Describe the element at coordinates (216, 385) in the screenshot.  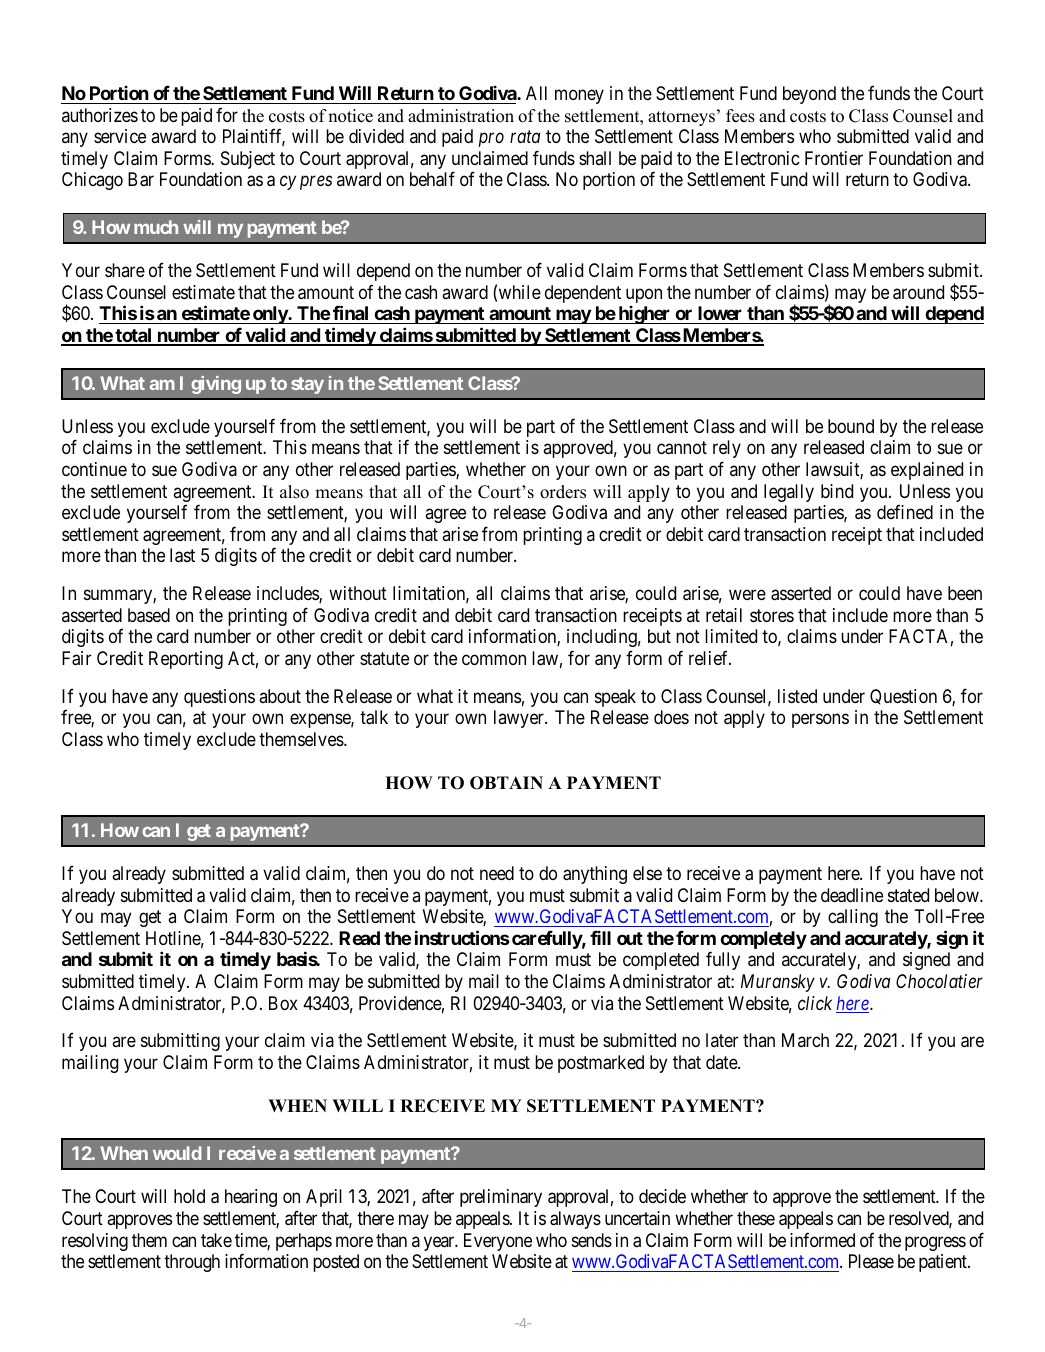
I see `giving` at that location.
